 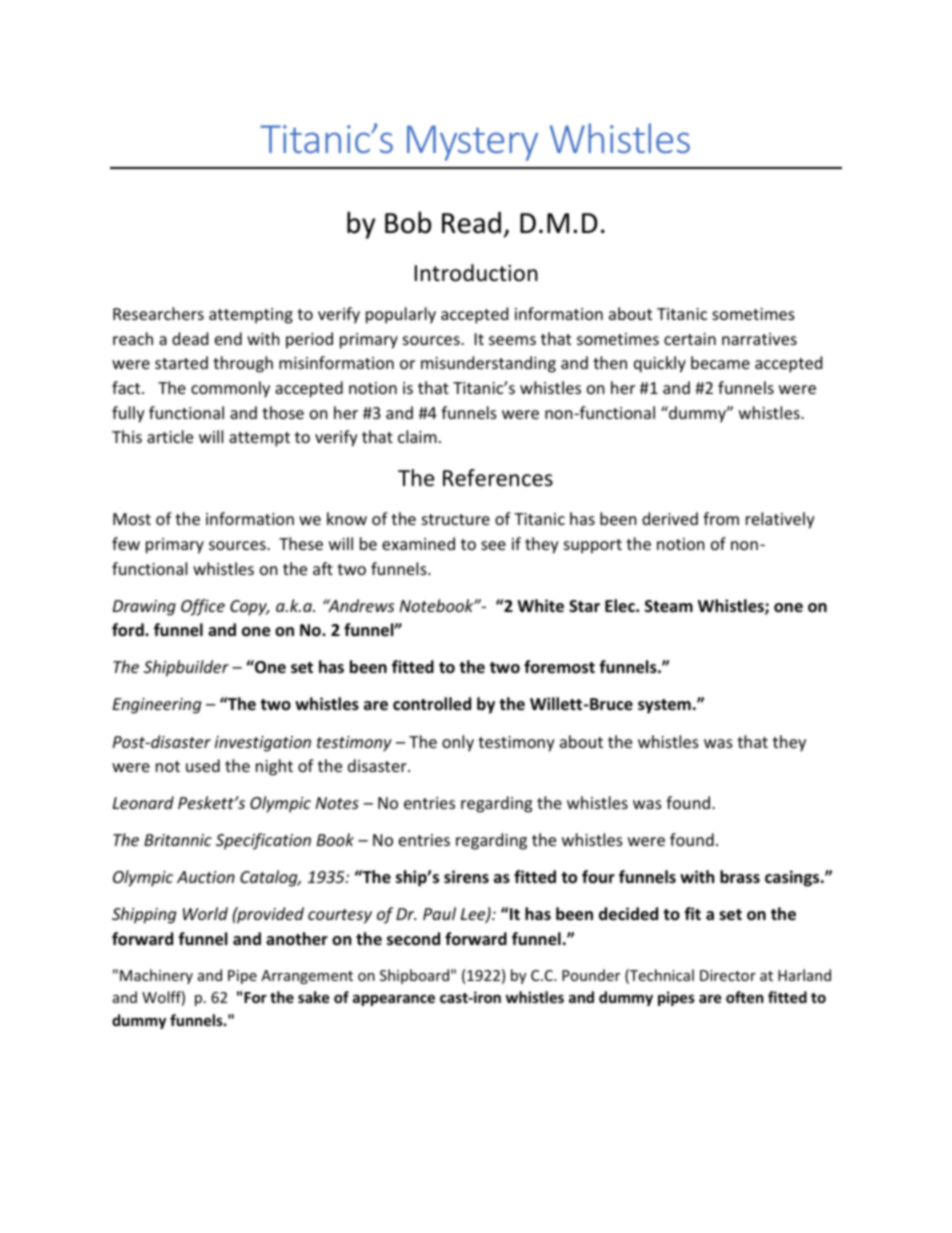 What do you see at coordinates (156, 976) in the screenshot?
I see `Machinery` at bounding box center [156, 976].
